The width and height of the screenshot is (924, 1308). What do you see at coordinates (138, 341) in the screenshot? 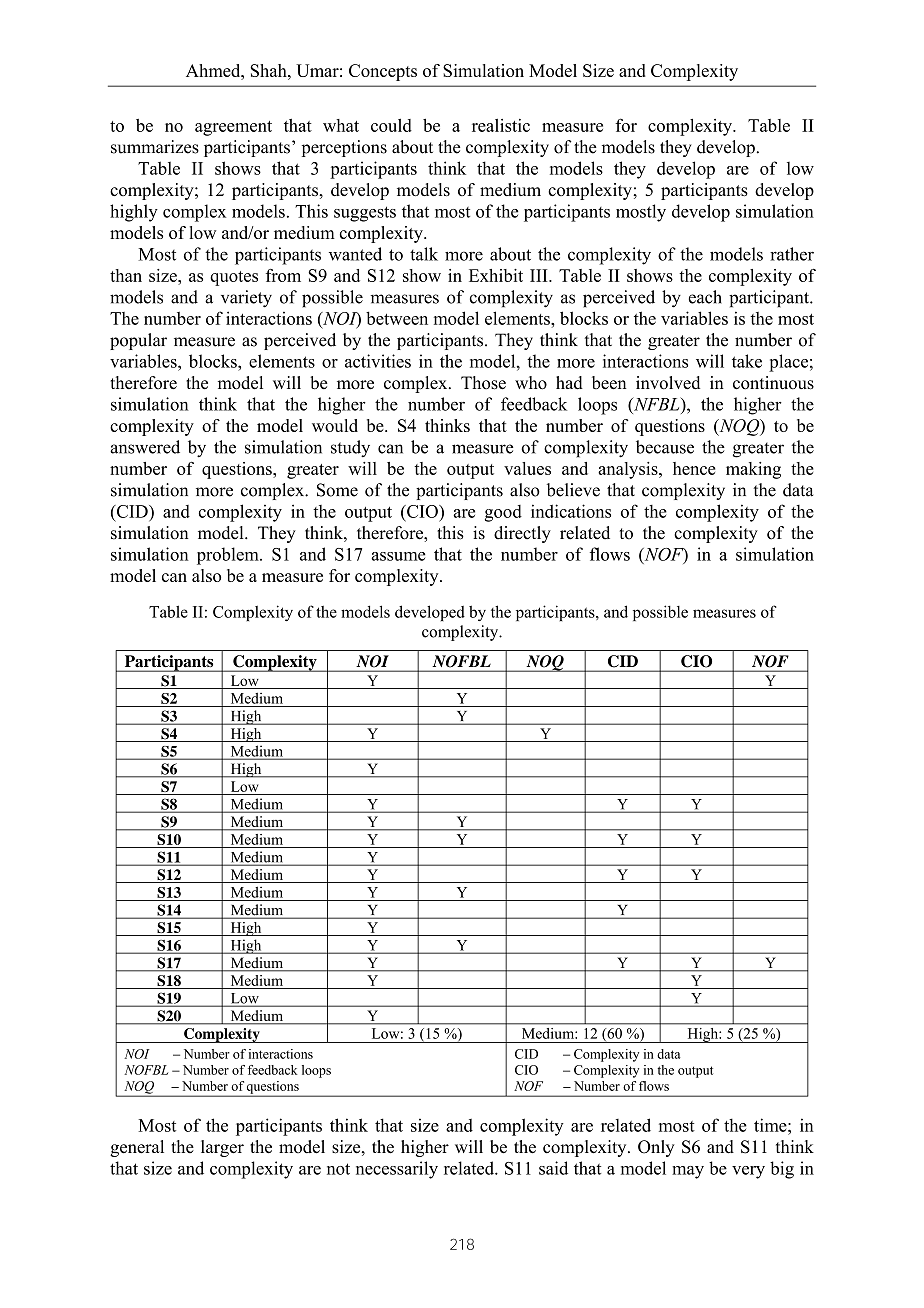
I see `popular` at bounding box center [138, 341].
